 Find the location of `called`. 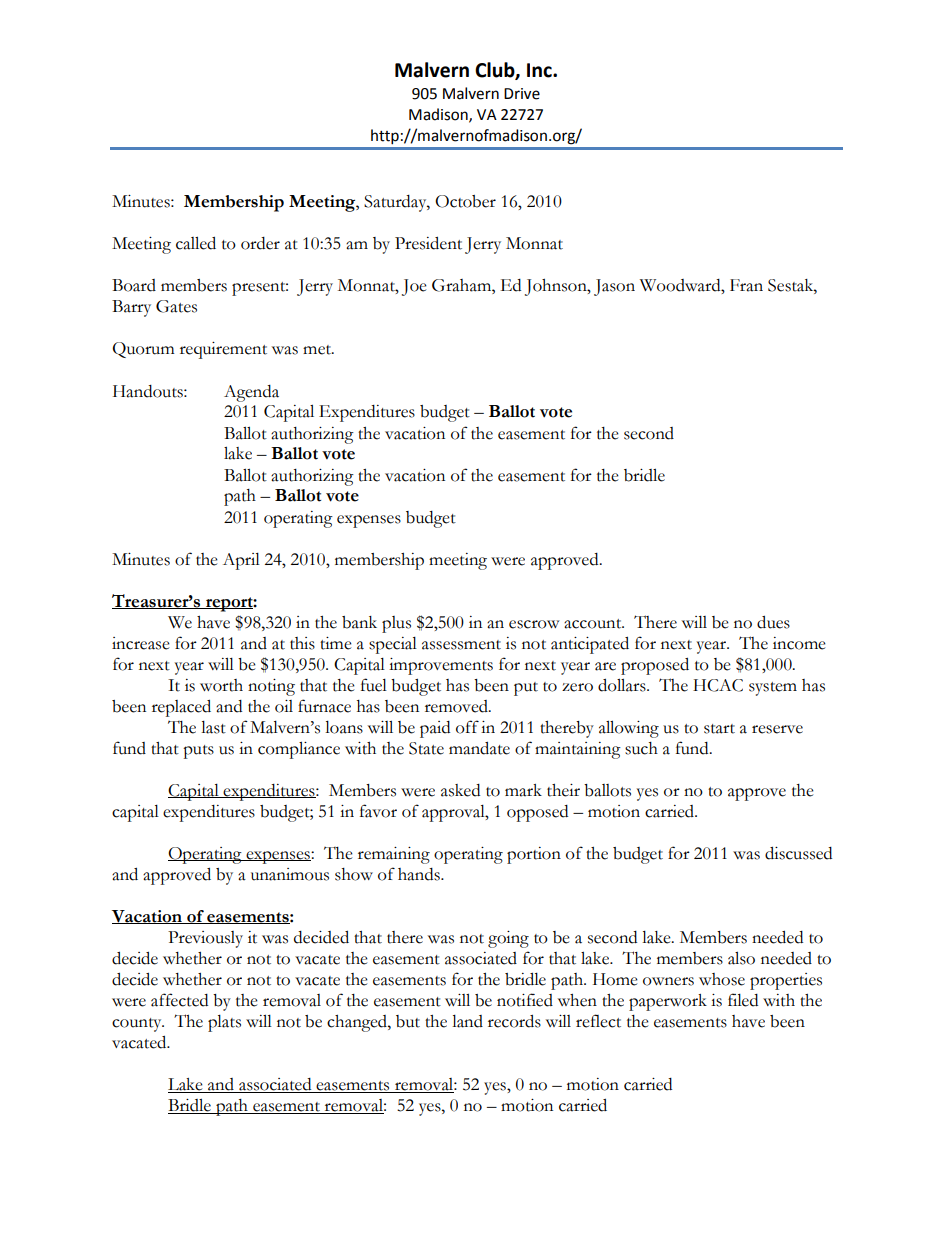

called is located at coordinates (196, 243).
